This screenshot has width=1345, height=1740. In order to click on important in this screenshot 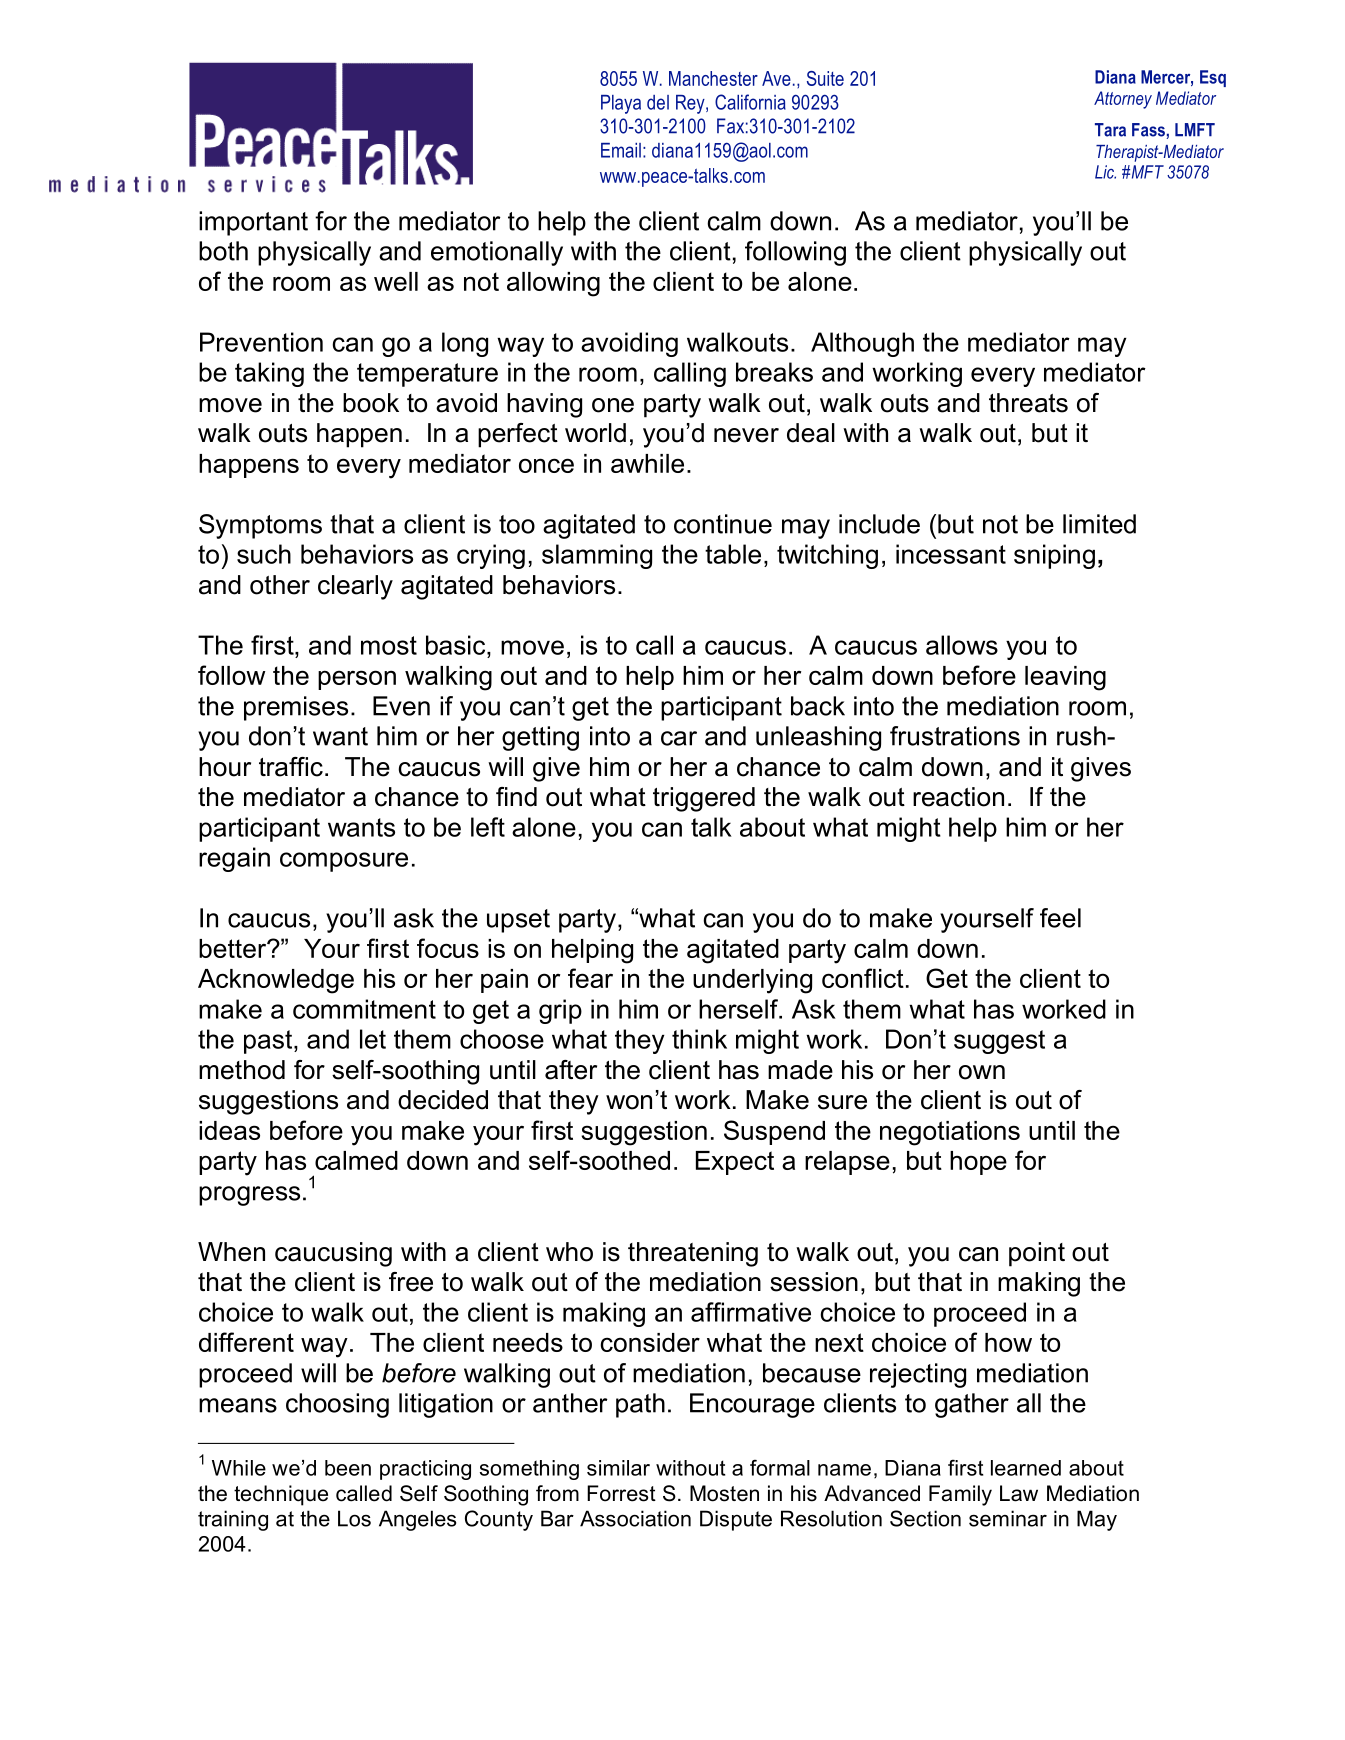, I will do `click(253, 223)`.
